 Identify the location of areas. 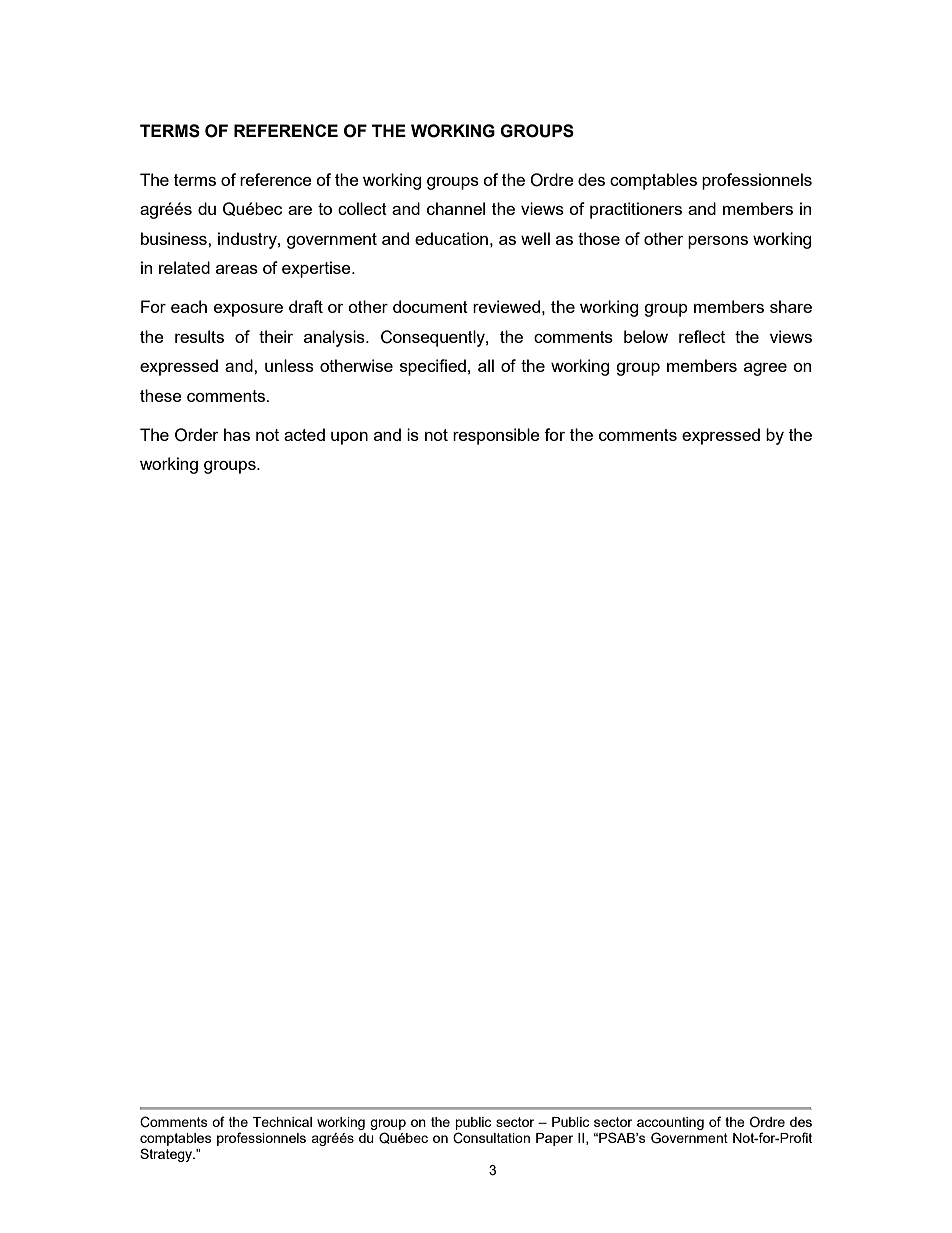
(237, 269).
